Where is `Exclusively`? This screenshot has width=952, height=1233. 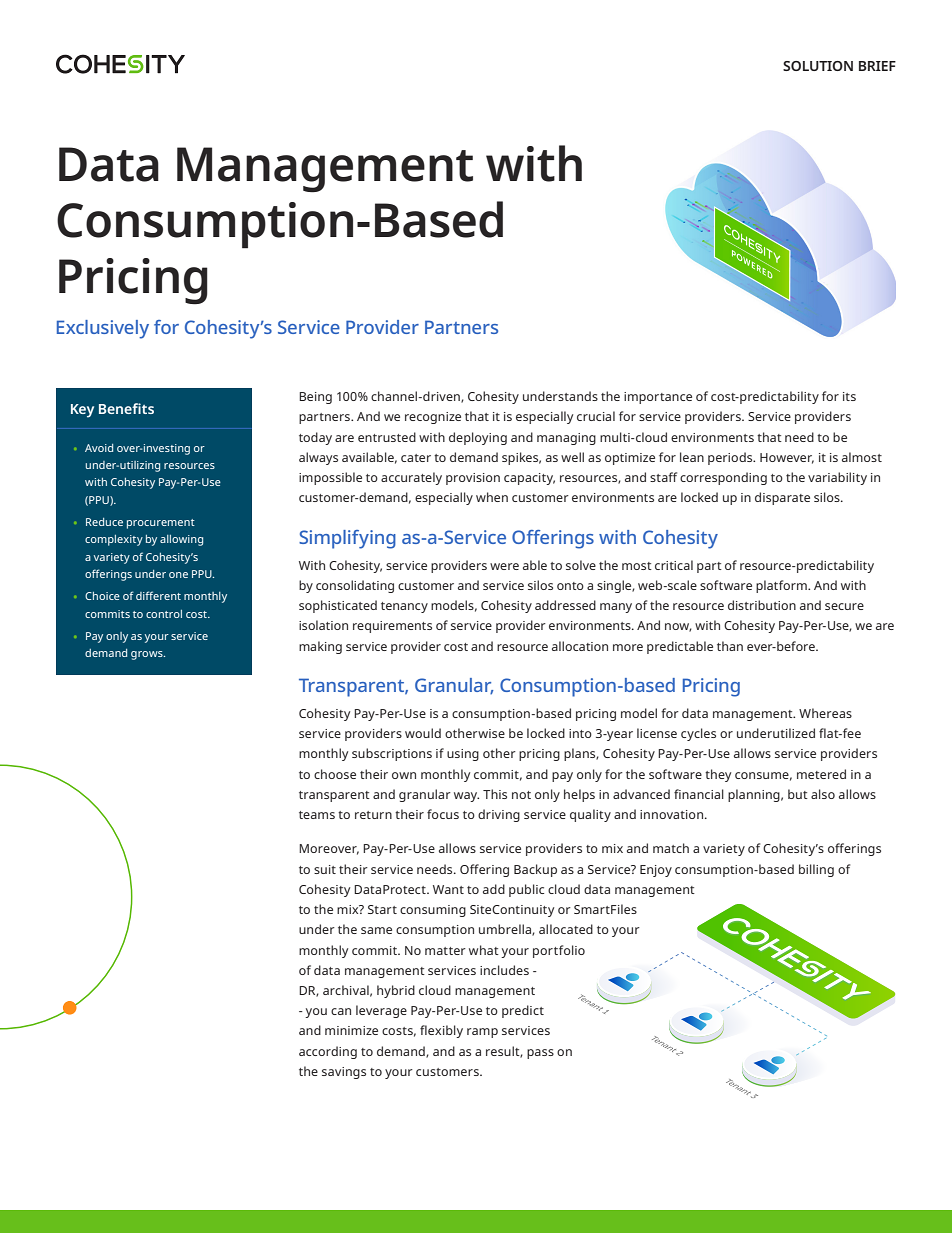
Exclusively is located at coordinates (103, 329).
